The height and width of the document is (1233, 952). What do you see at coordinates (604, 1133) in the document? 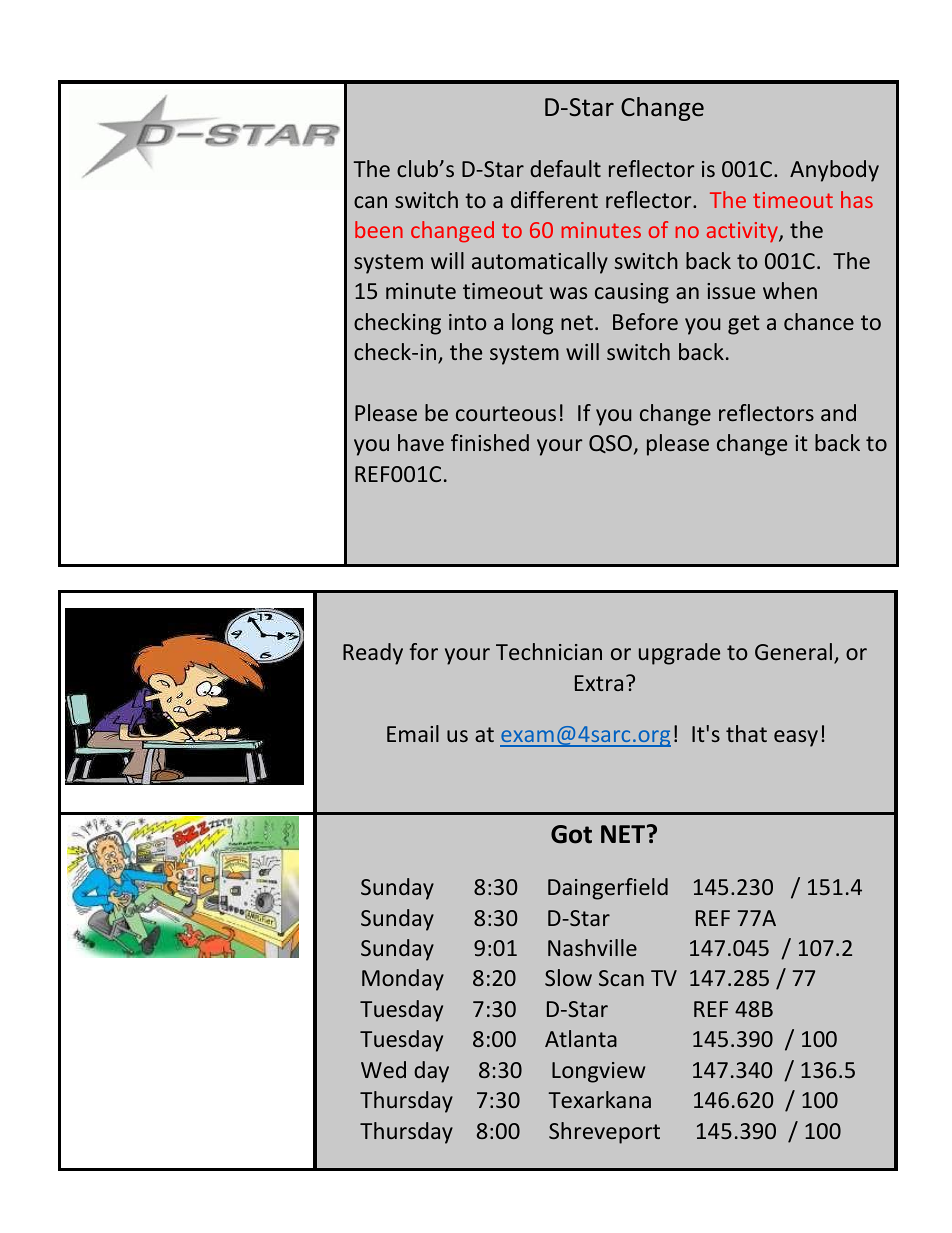
I see `Shreveport` at bounding box center [604, 1133].
